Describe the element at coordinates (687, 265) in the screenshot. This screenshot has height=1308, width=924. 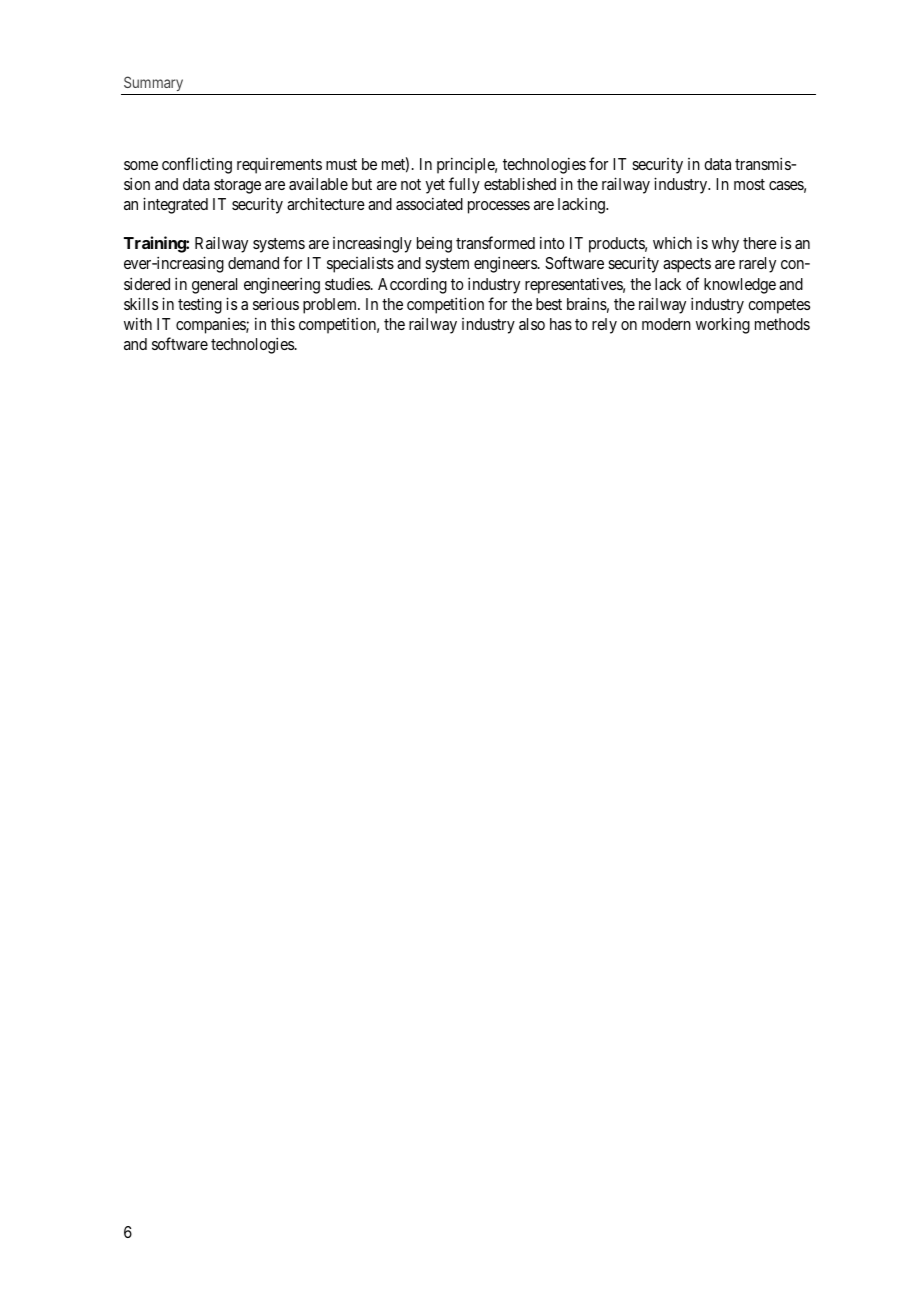
I see `aspects` at that location.
